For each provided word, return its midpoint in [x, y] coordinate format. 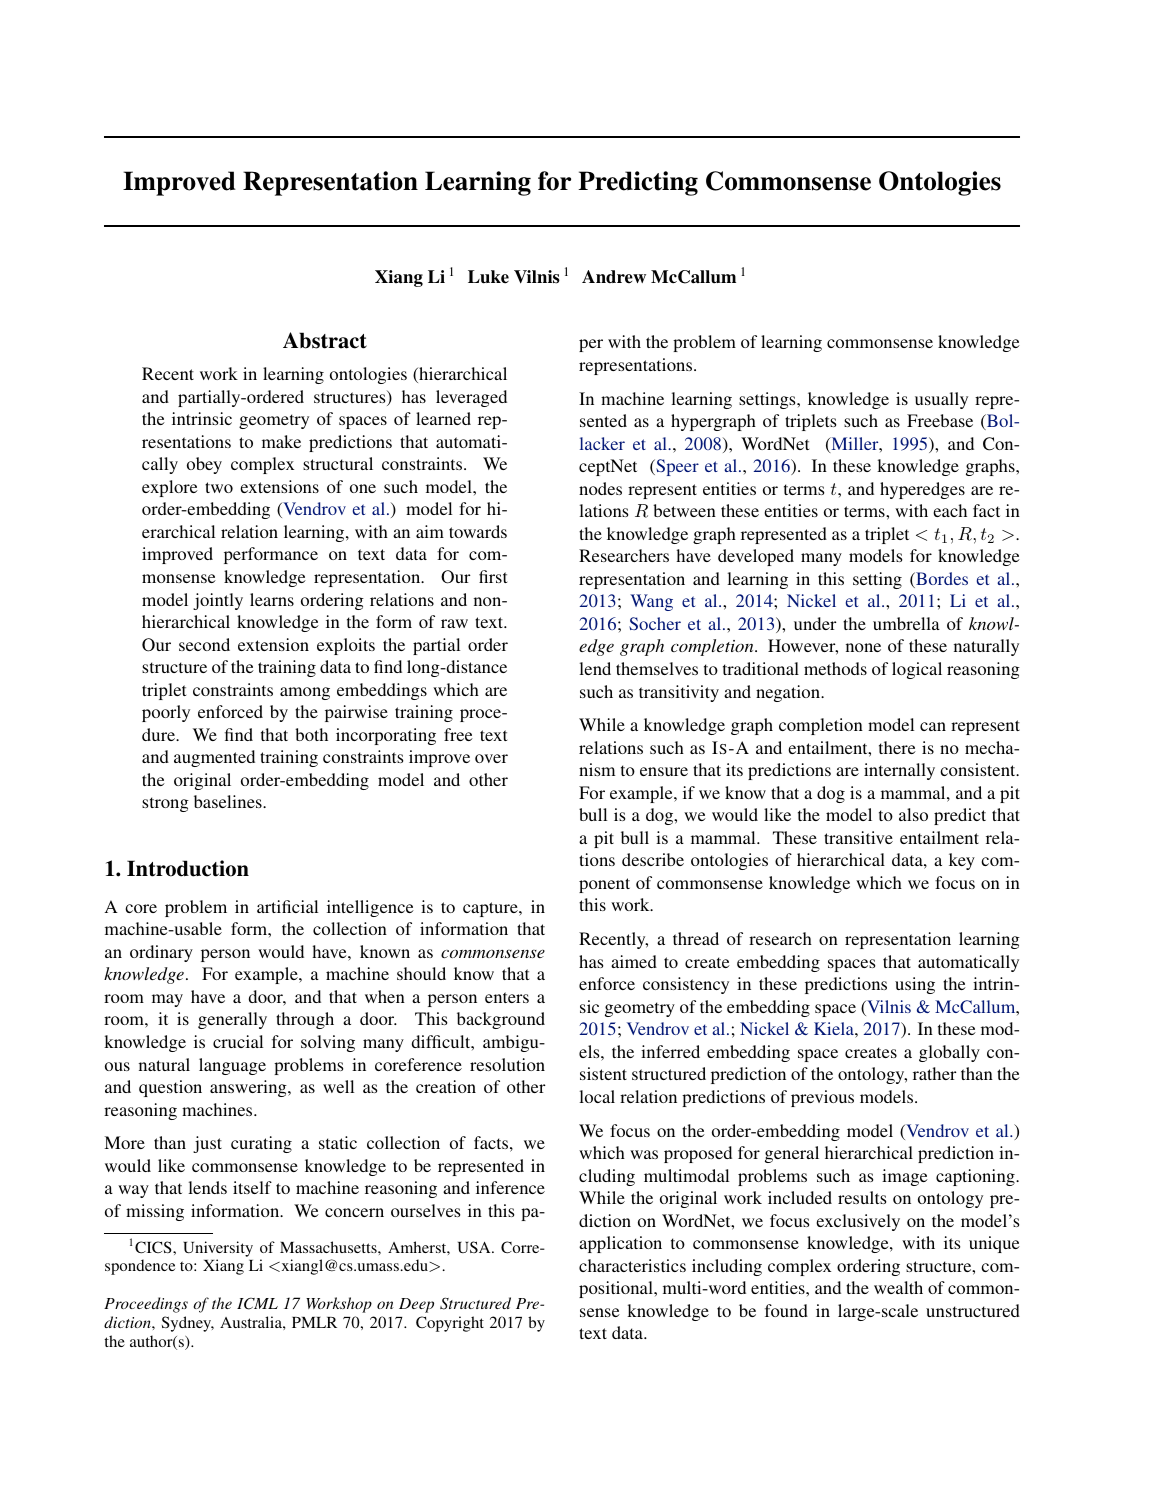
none [863, 647]
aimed [634, 961]
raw [454, 623]
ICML [257, 1303]
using [915, 985]
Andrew [614, 277]
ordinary [161, 953]
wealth [898, 1287]
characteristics [632, 1265]
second [204, 644]
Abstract [325, 340]
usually [941, 400]
